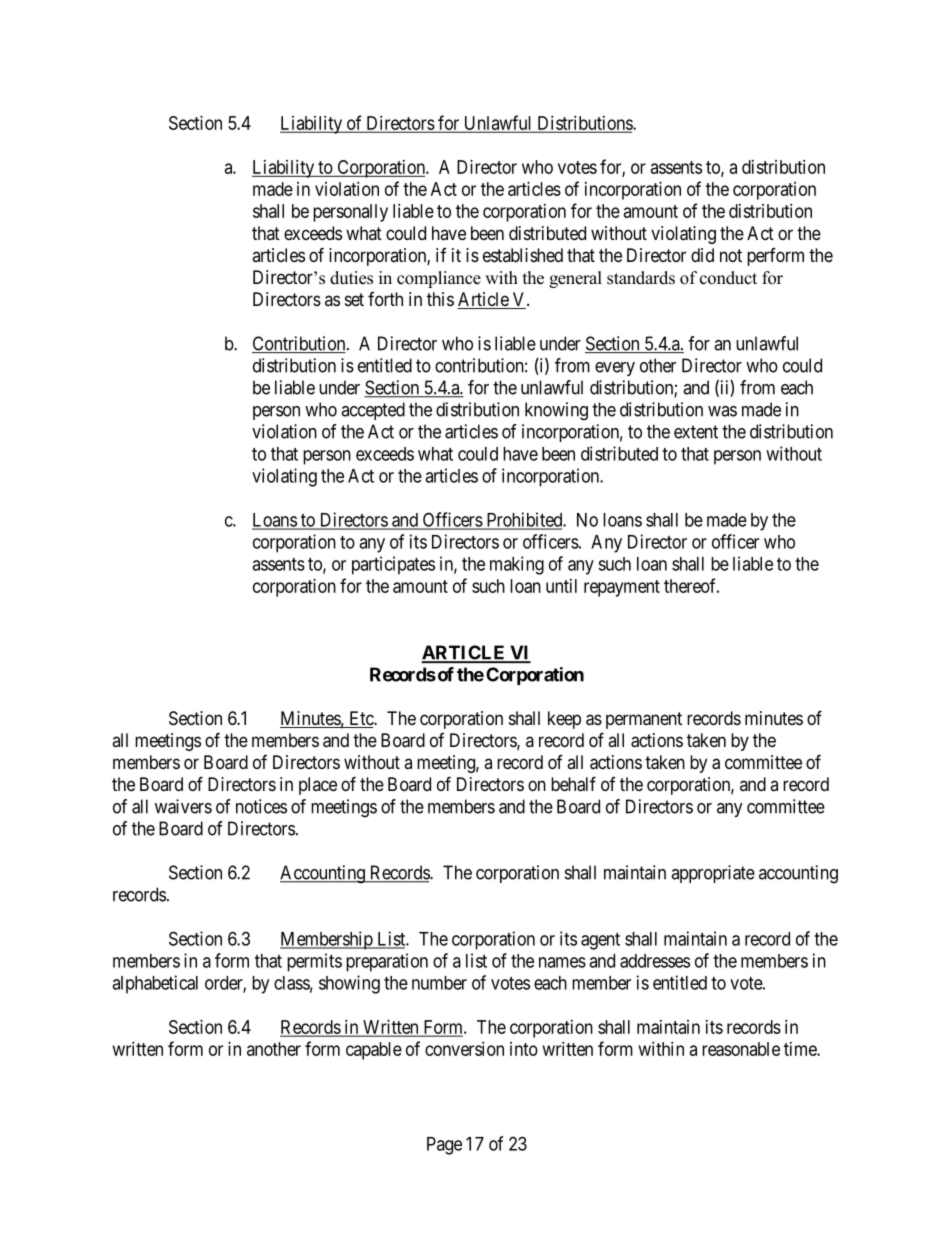 The width and height of the image is (952, 1233). What do you see at coordinates (622, 588) in the image?
I see `repayment` at bounding box center [622, 588].
